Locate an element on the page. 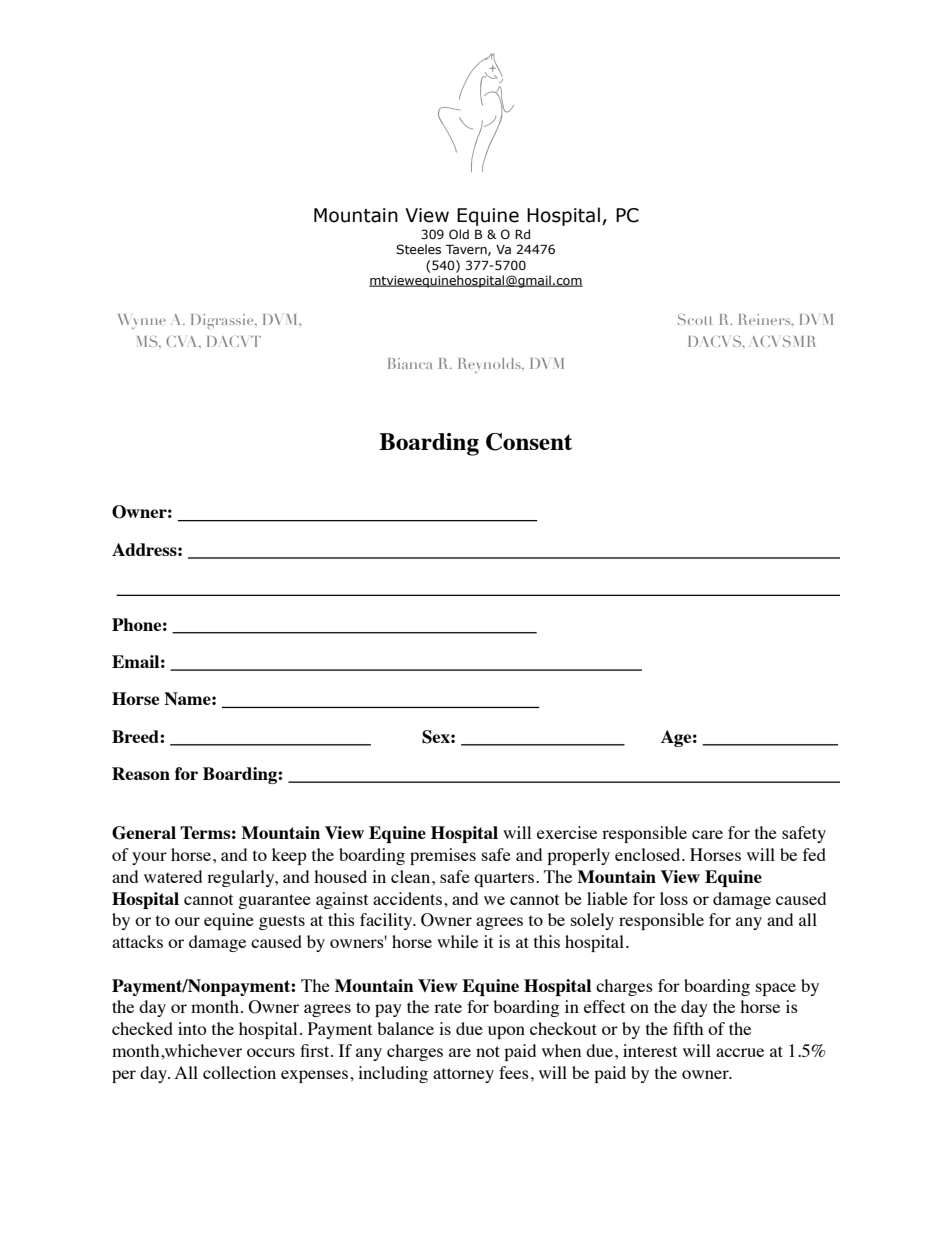 The image size is (952, 1233). fed is located at coordinates (814, 854).
